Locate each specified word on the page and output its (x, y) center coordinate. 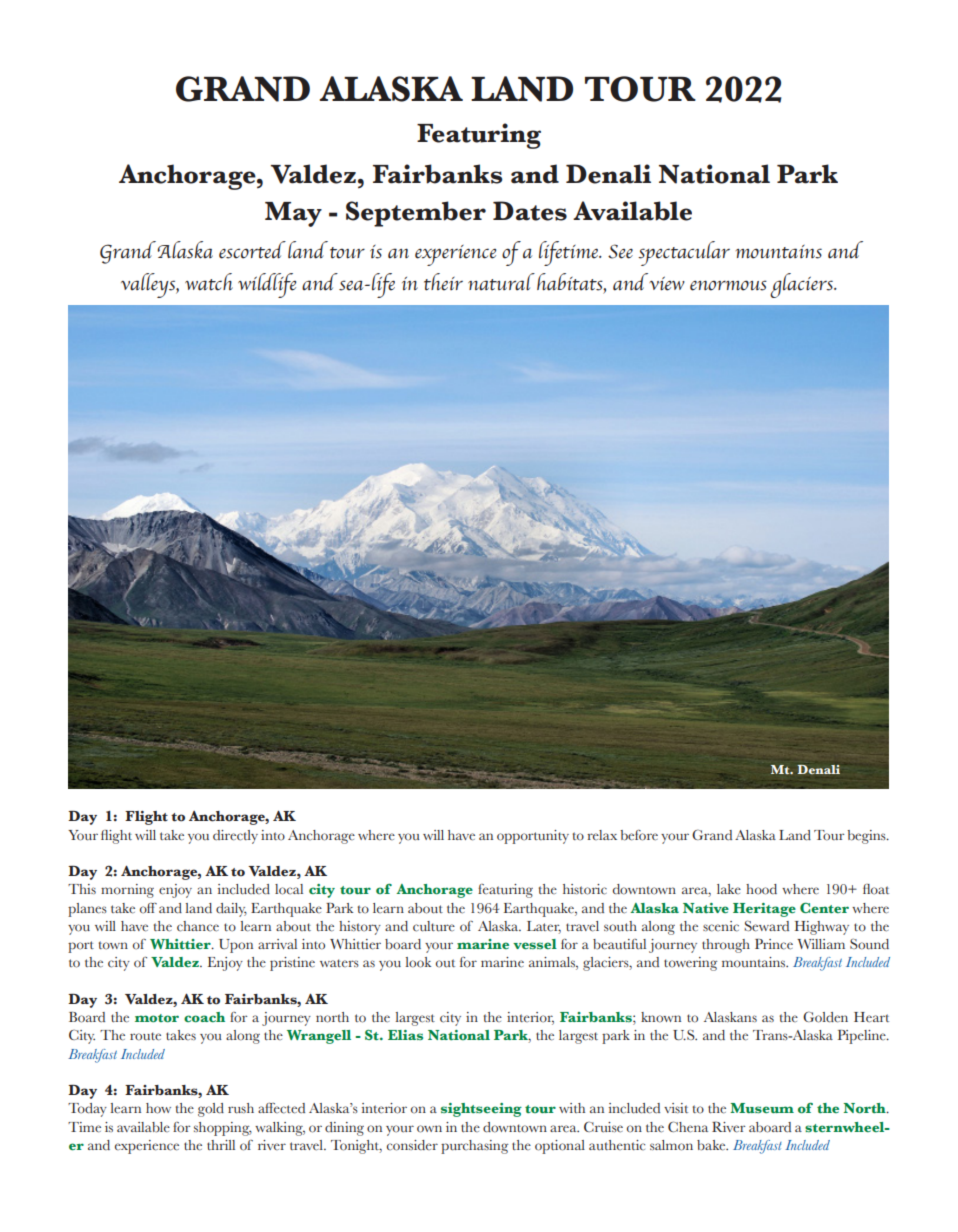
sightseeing (481, 1110)
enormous (728, 285)
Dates (530, 211)
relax (602, 835)
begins (867, 837)
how (158, 1108)
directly (235, 837)
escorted (252, 250)
